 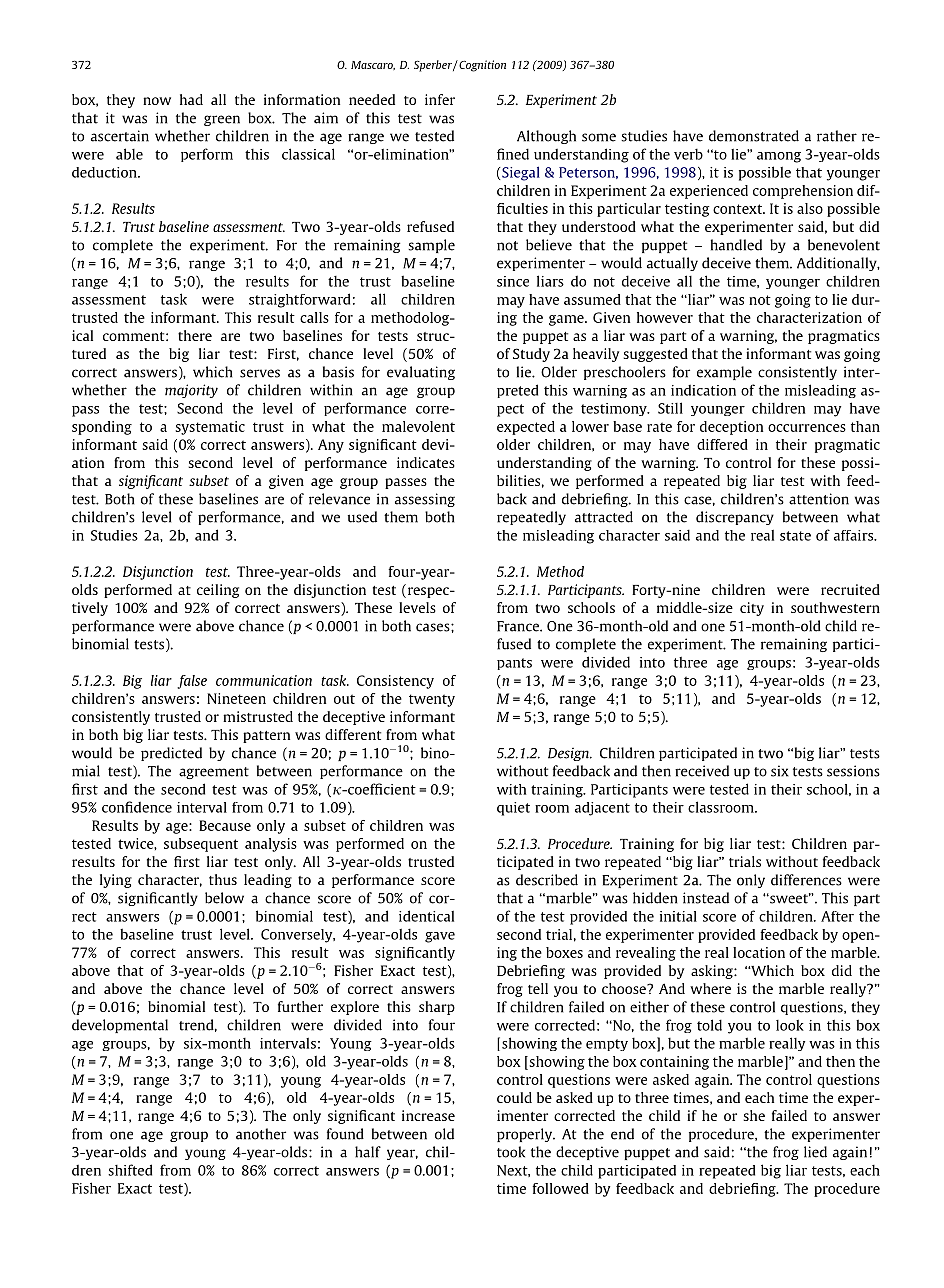 I want to click on twenty, so click(x=432, y=700).
